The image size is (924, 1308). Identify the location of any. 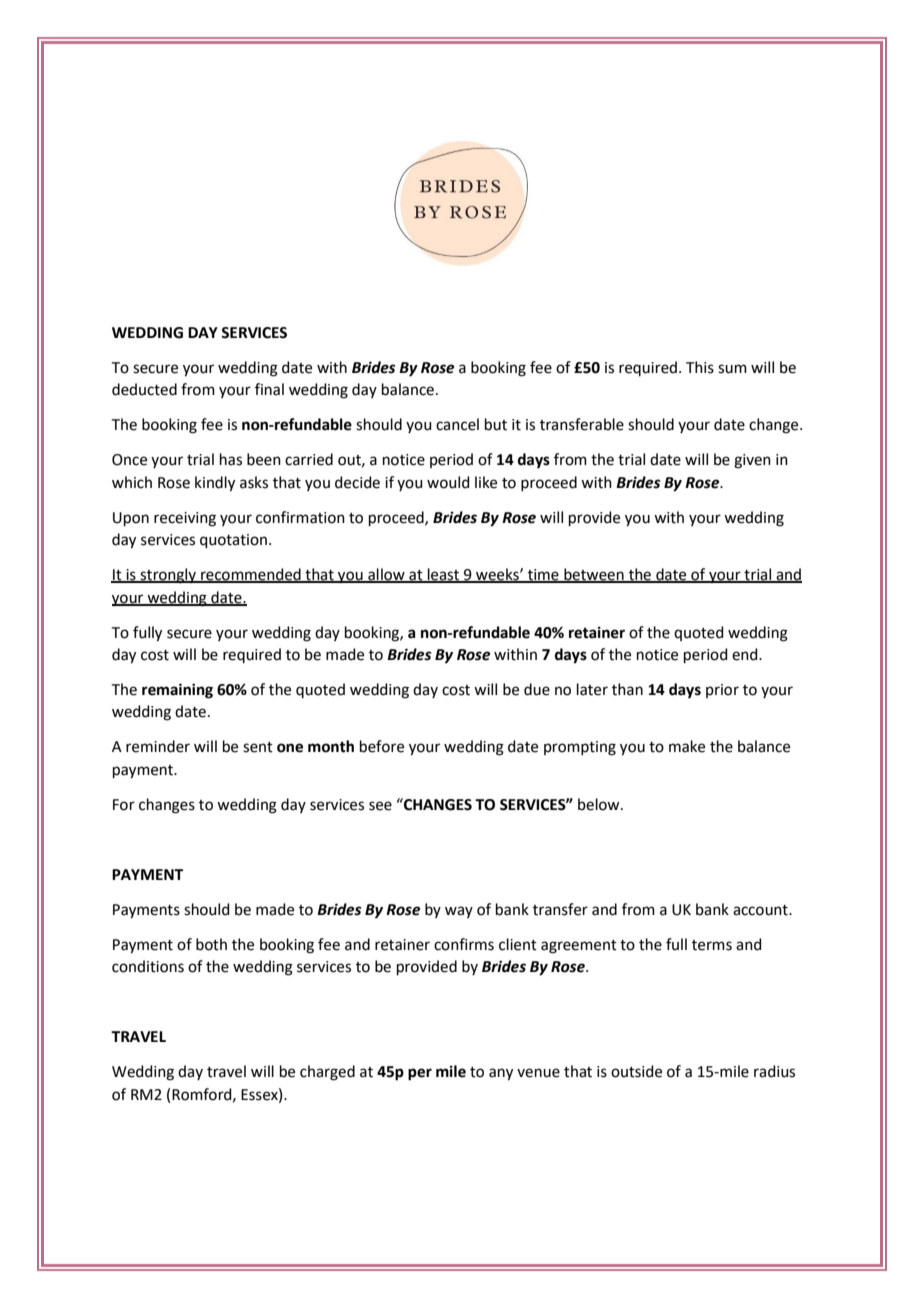
(501, 1074).
